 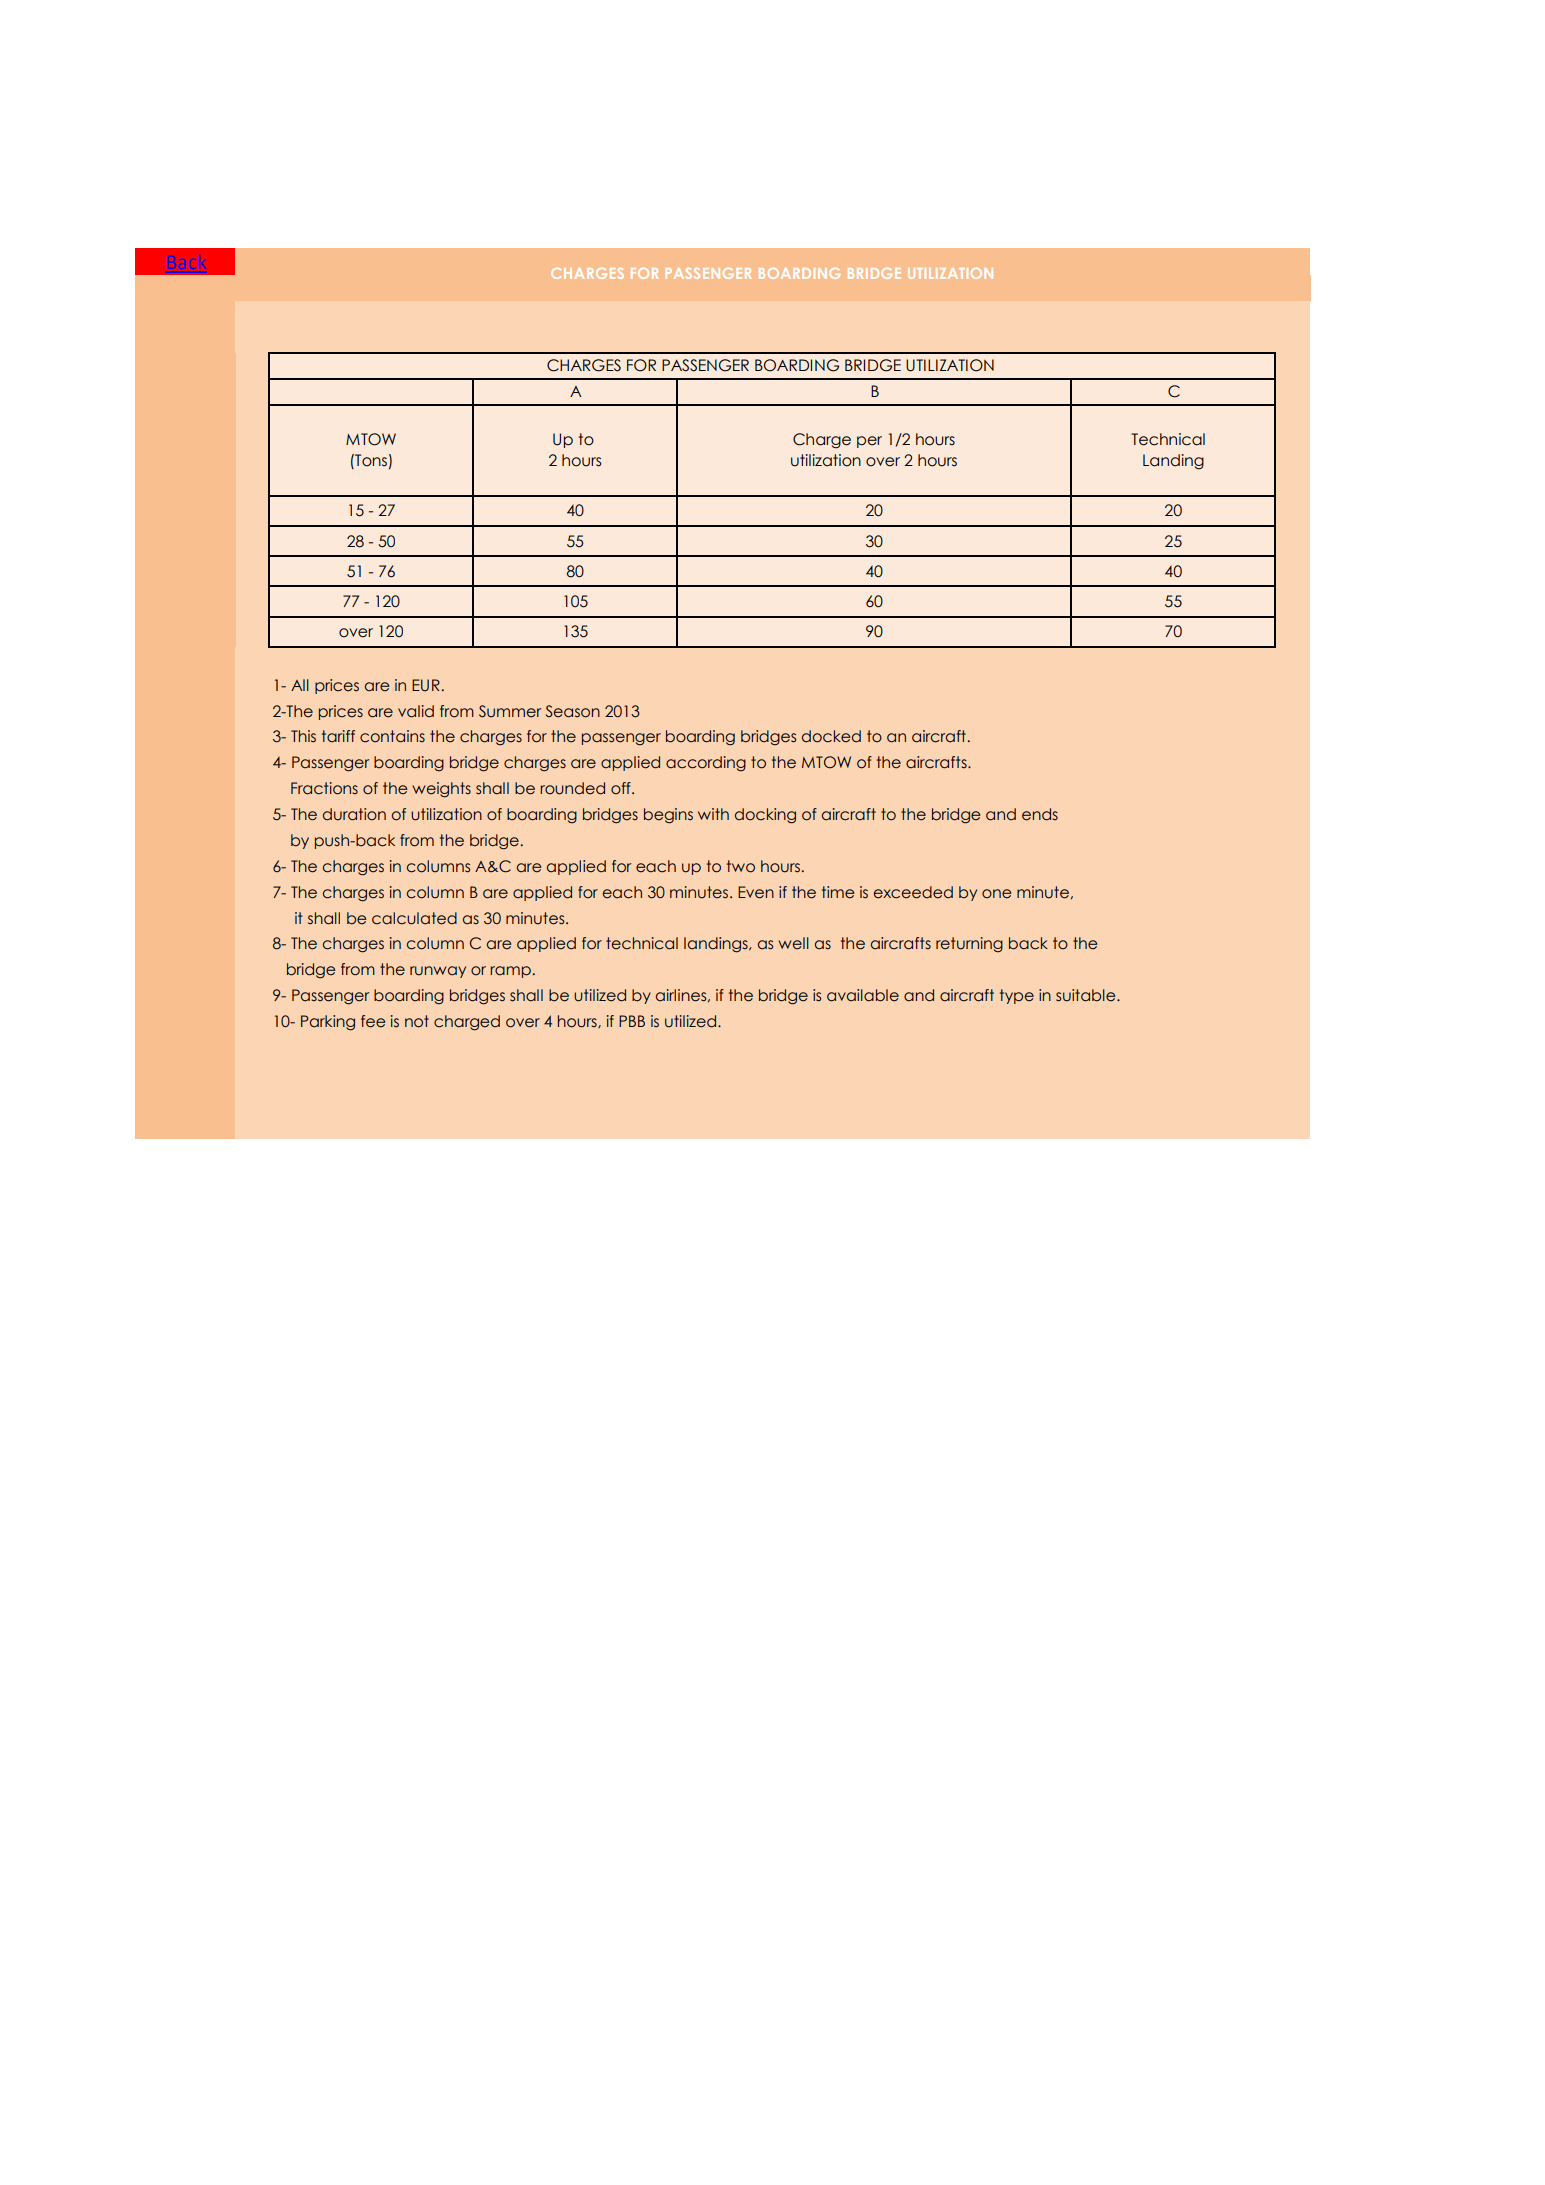 I want to click on Season, so click(x=573, y=711).
